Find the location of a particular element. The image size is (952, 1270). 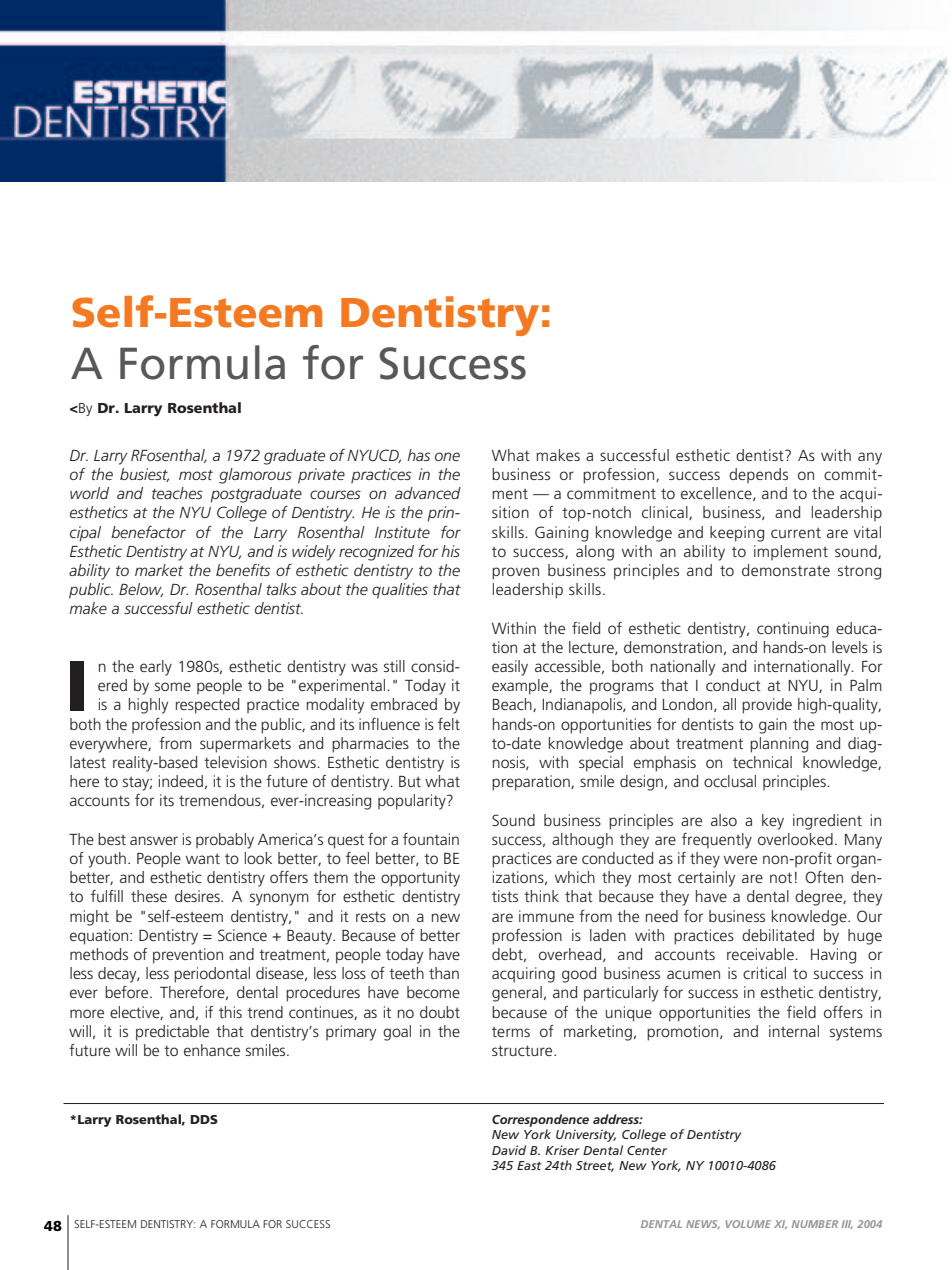

teaches is located at coordinates (177, 493).
